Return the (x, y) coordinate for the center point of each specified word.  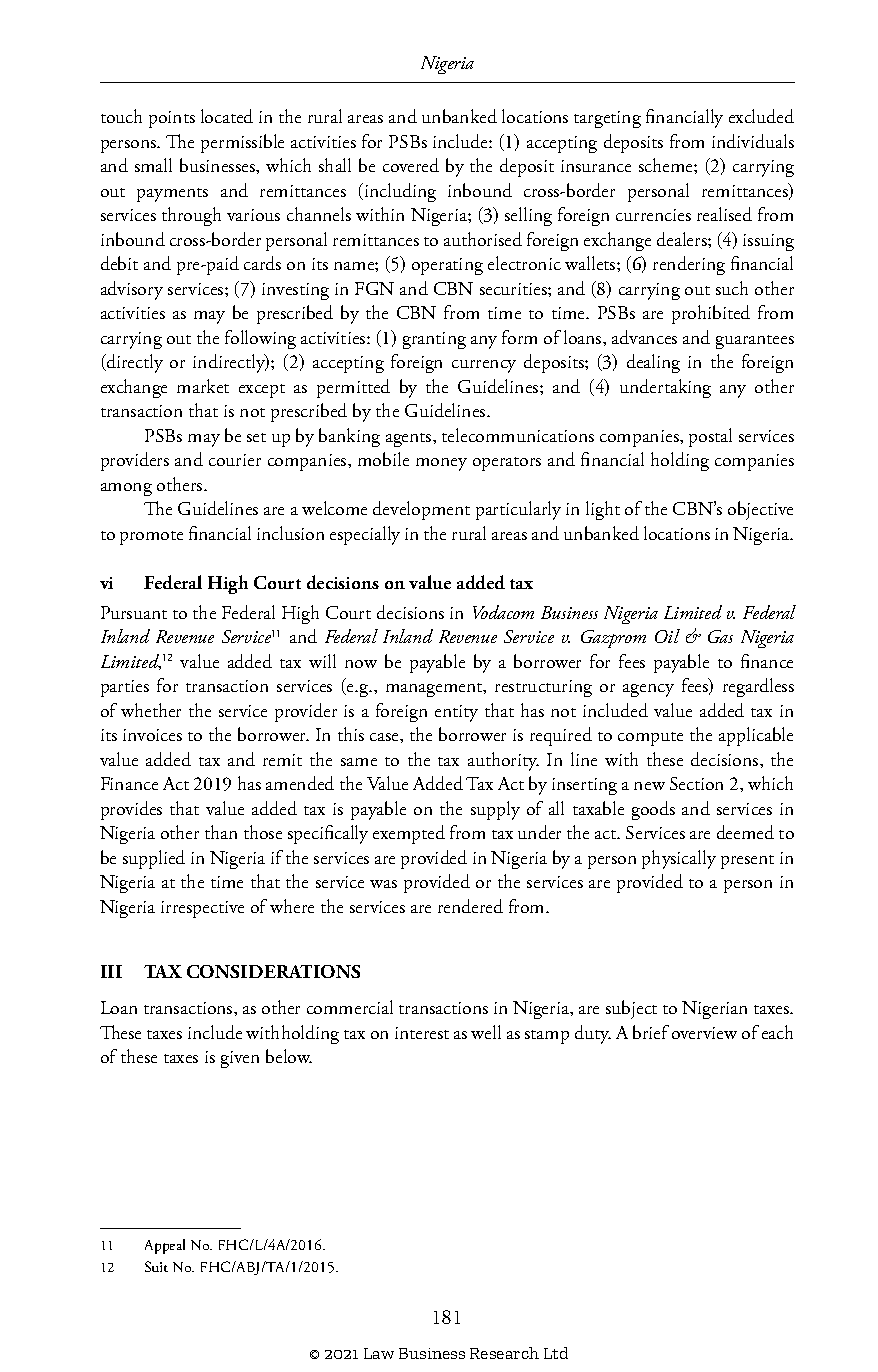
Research (504, 1353)
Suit (156, 1266)
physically (679, 859)
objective (760, 510)
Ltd (556, 1353)
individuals (753, 141)
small (153, 165)
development (421, 510)
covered (411, 165)
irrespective (202, 909)
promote (151, 538)
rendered (470, 906)
